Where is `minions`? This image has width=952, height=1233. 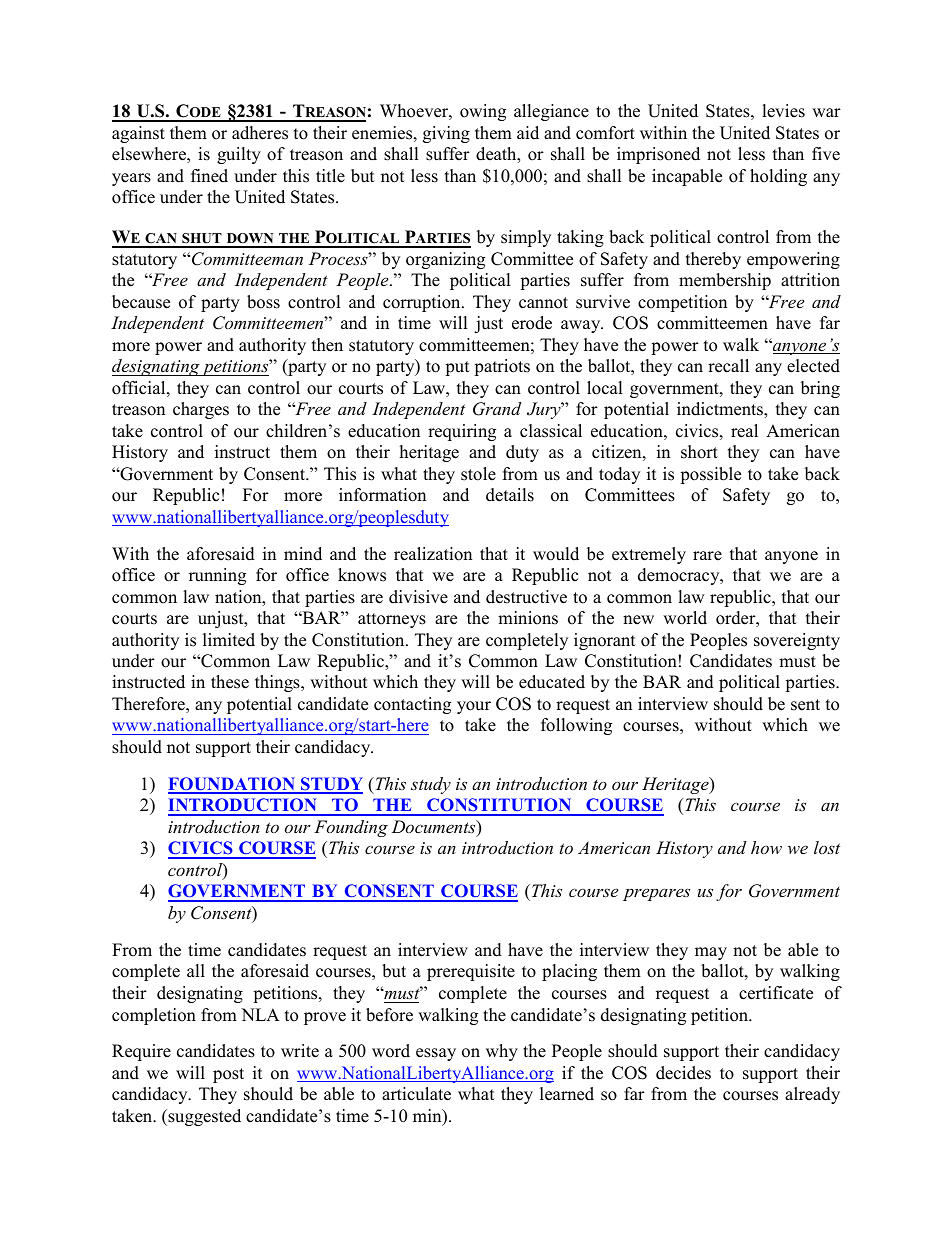
minions is located at coordinates (528, 618).
